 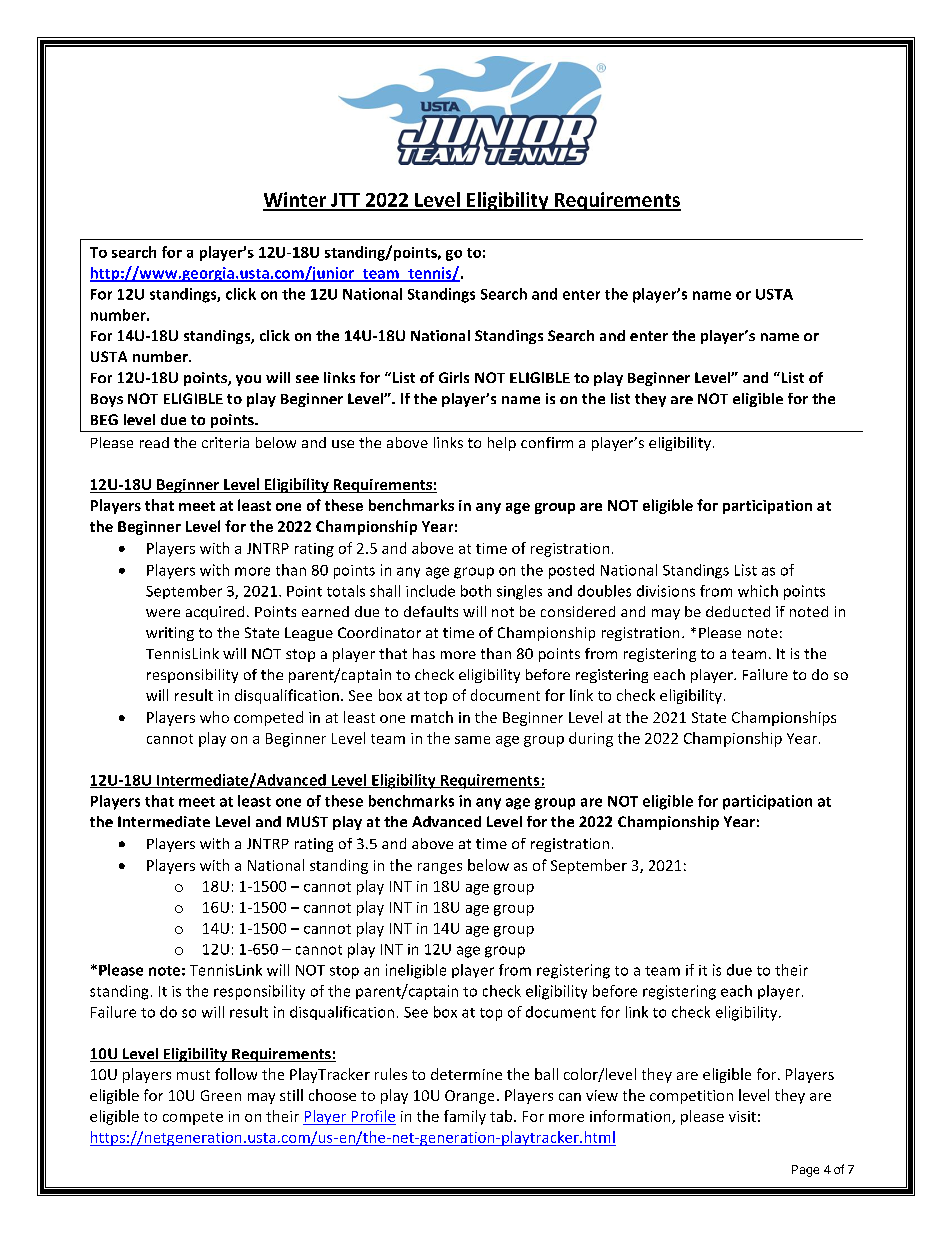 I want to click on family, so click(x=465, y=1117).
